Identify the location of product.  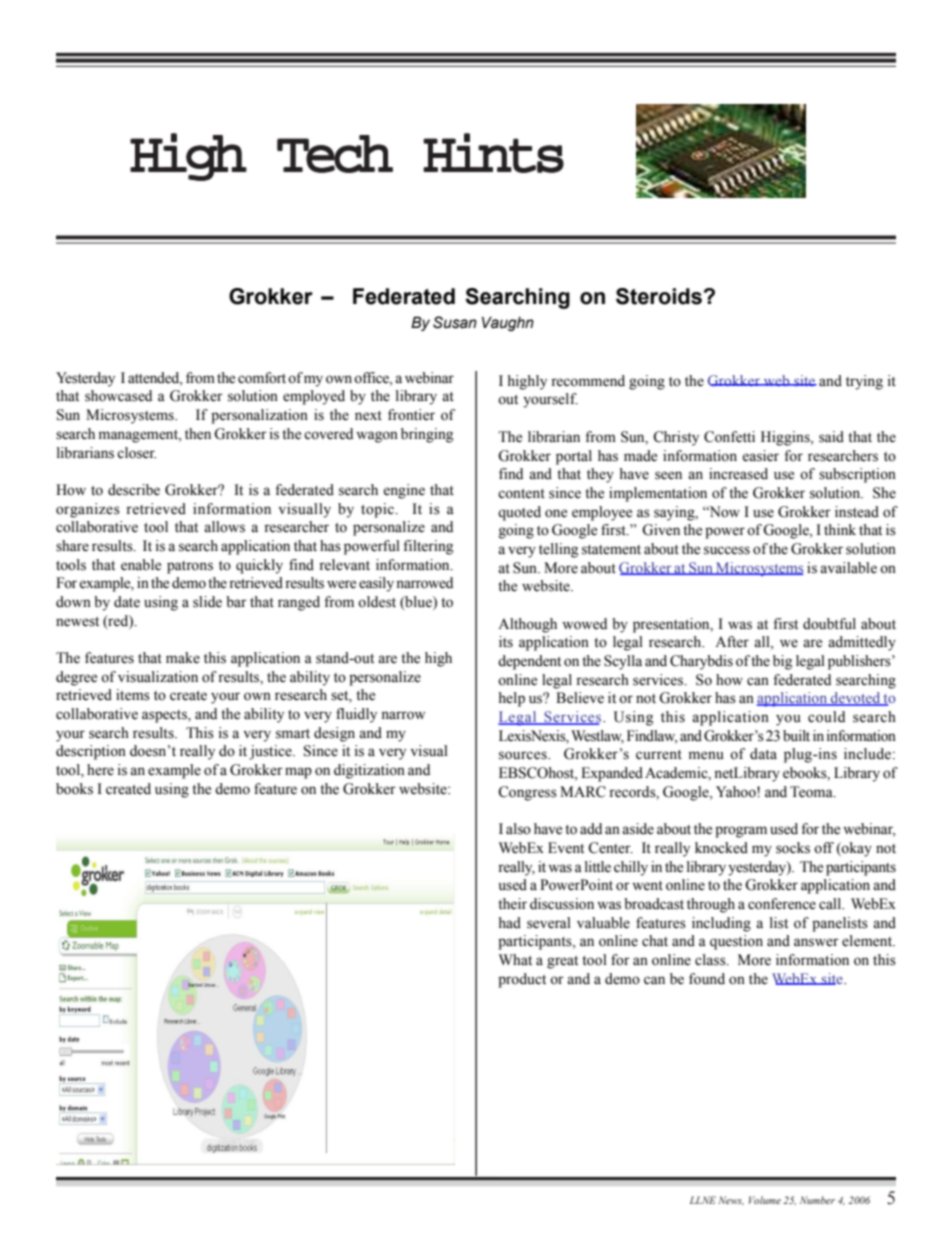
(522, 980).
